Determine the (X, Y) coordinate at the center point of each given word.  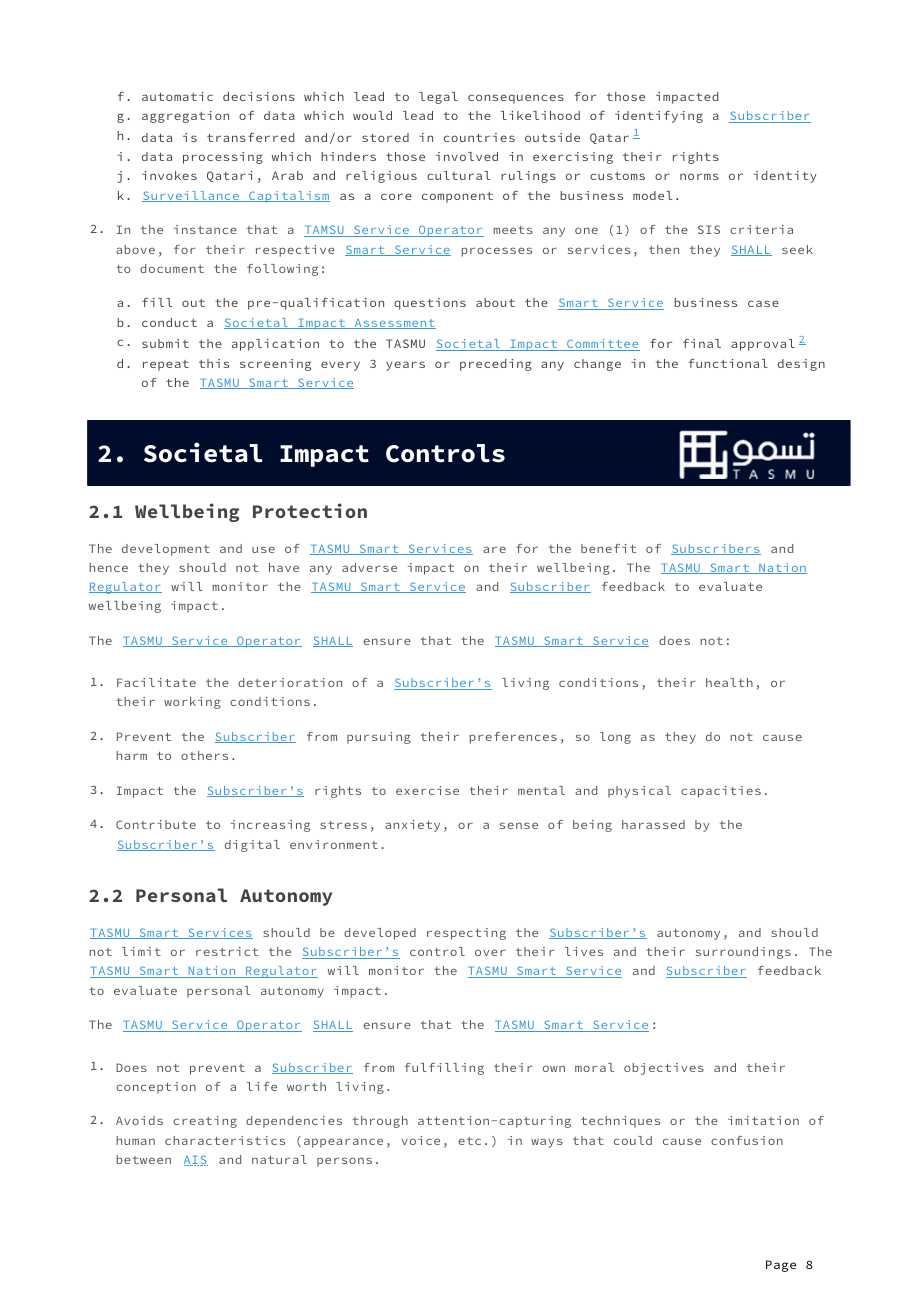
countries (479, 137)
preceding (496, 365)
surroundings (743, 953)
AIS (196, 1160)
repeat (166, 365)
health (729, 682)
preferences (513, 738)
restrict (227, 951)
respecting (466, 934)
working (192, 703)
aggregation (185, 117)
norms (699, 176)
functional (728, 363)
